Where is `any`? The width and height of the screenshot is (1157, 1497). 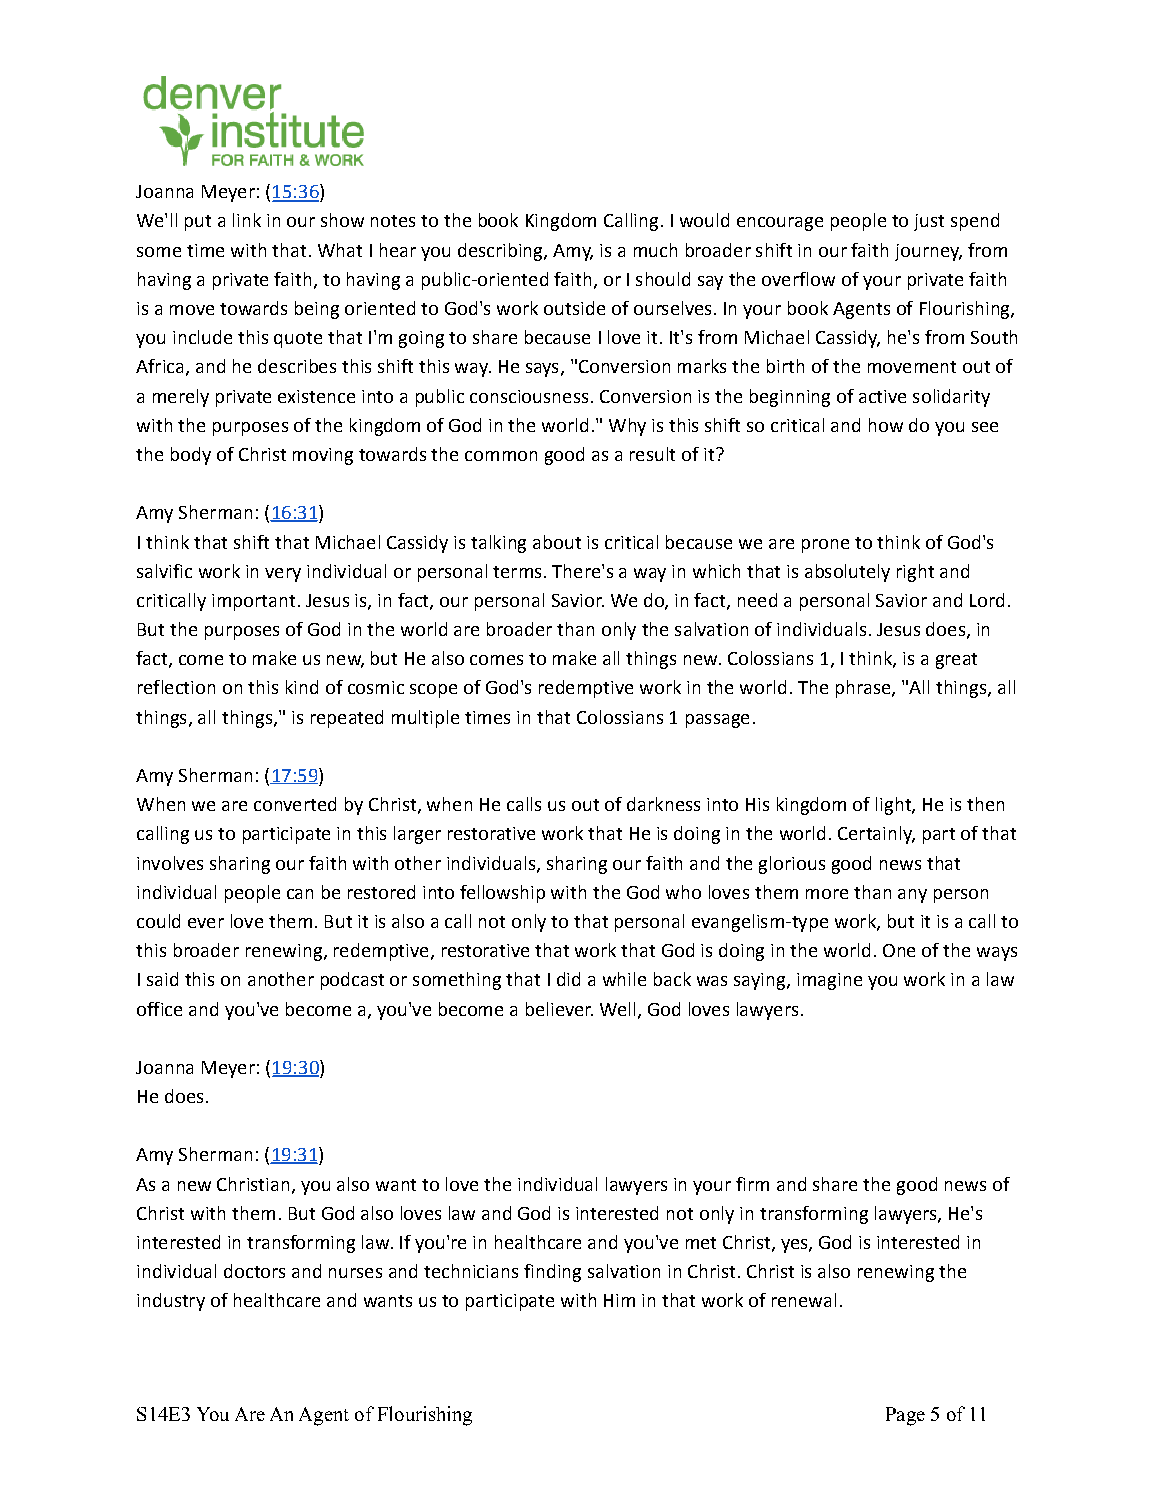 any is located at coordinates (912, 896).
